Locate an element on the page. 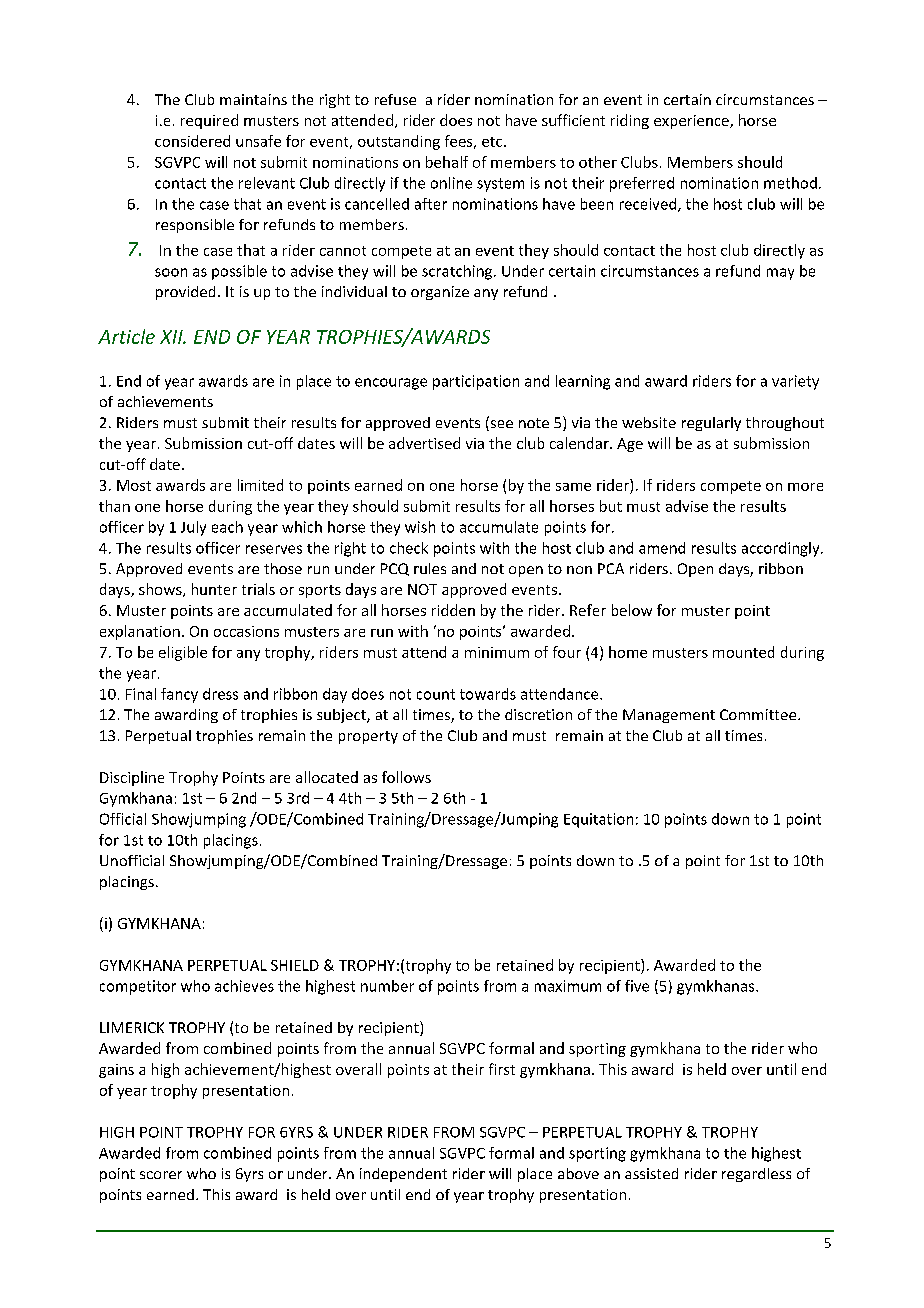 This document has width=924, height=1308. regardless is located at coordinates (756, 1175).
